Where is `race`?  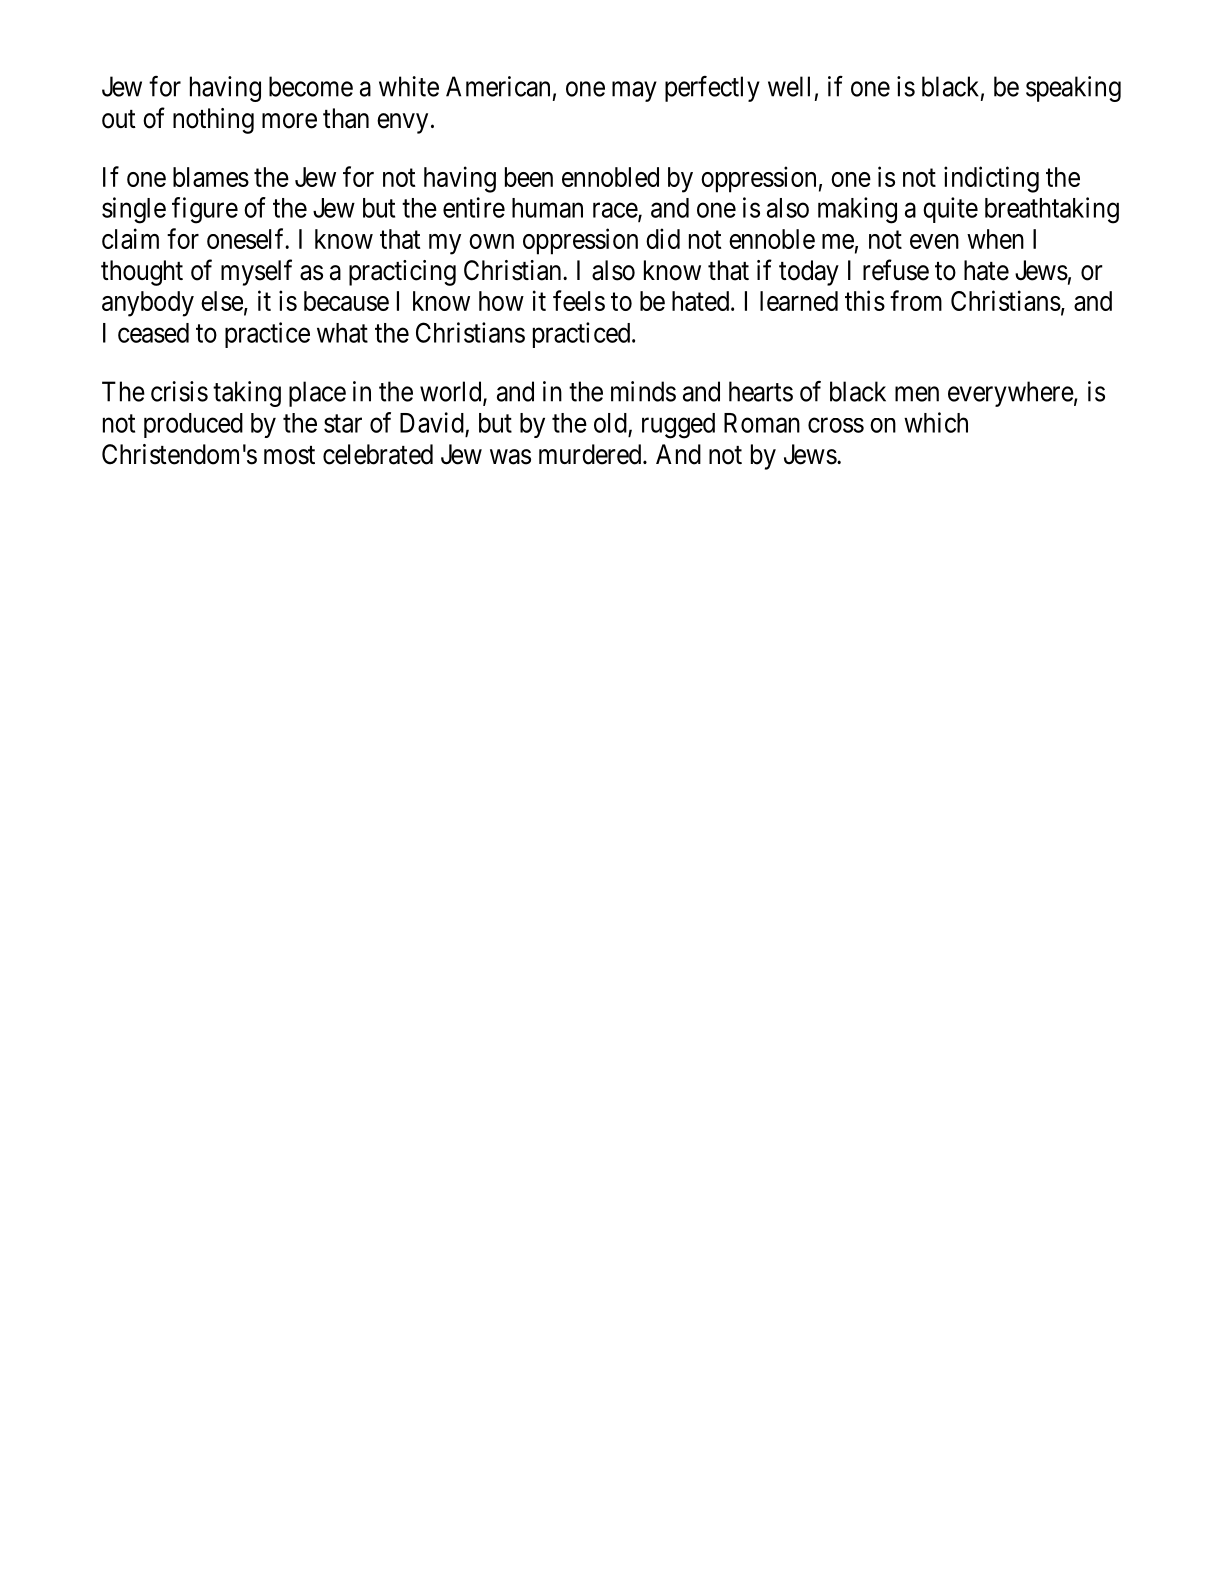
race is located at coordinates (616, 211).
